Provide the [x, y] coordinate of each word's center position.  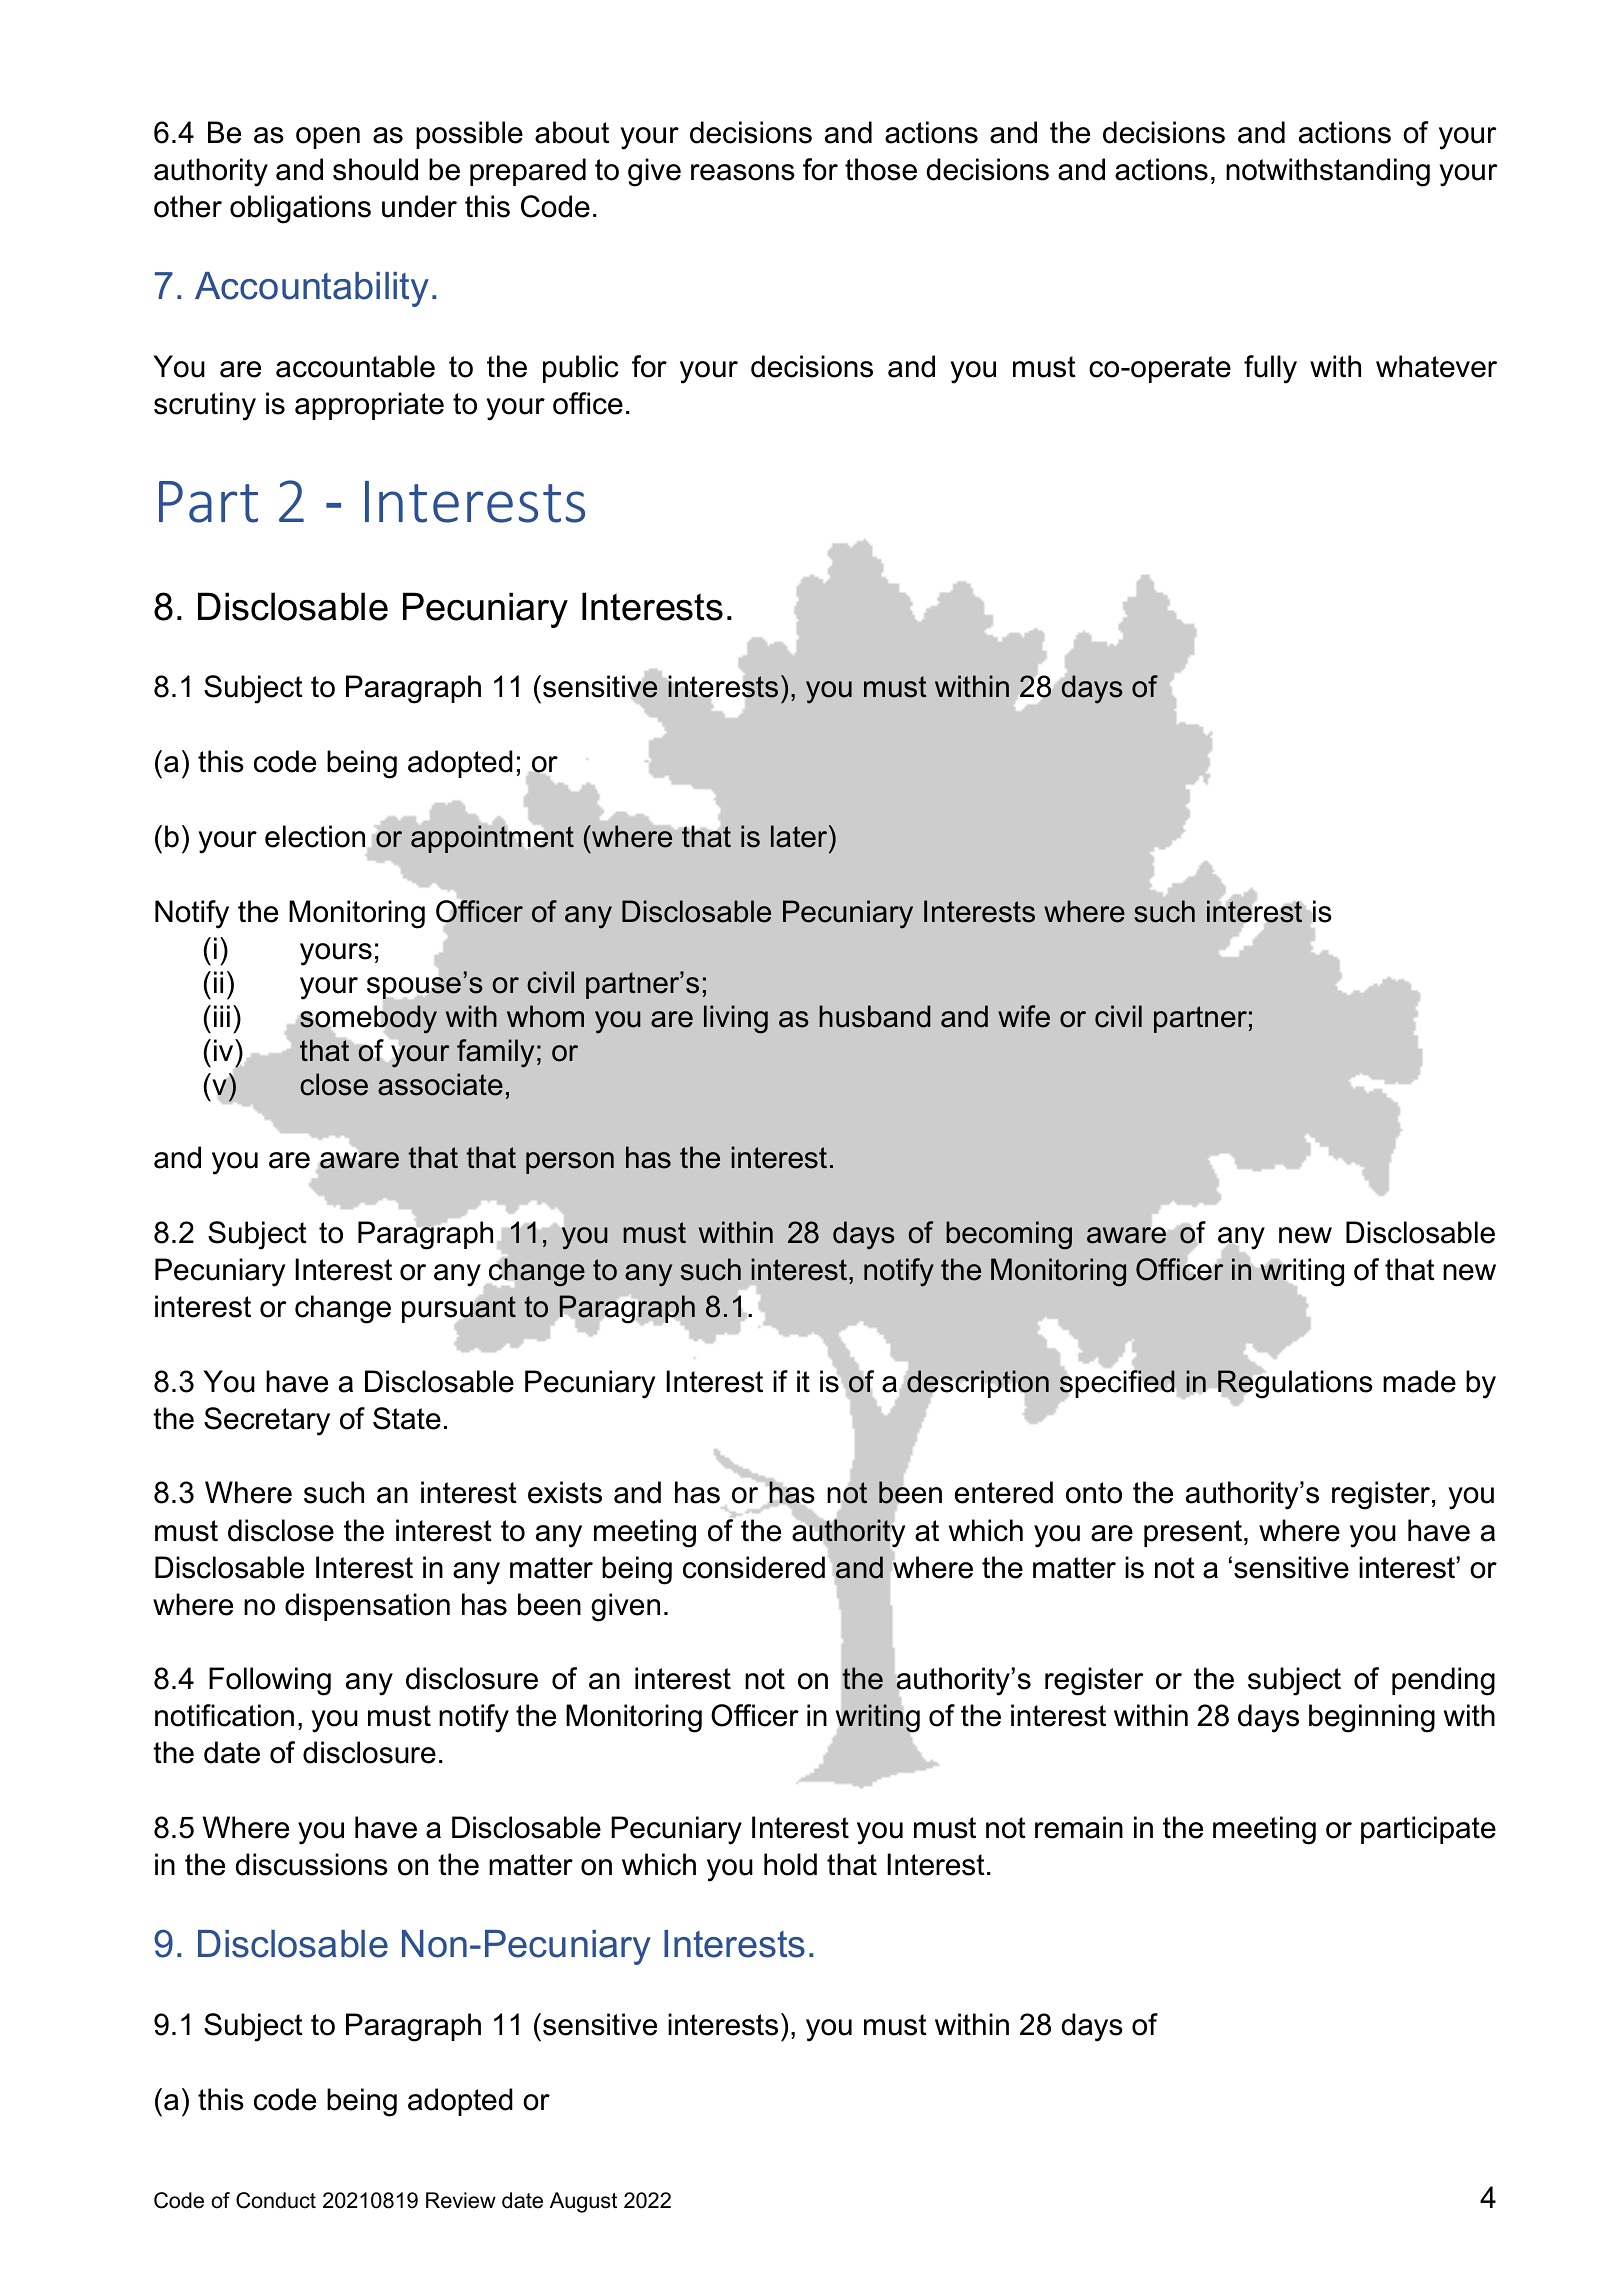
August [583, 2202]
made [1419, 1381]
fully [1270, 369]
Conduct [276, 2200]
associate [440, 1084]
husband [874, 1016]
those [881, 169]
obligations [300, 209]
